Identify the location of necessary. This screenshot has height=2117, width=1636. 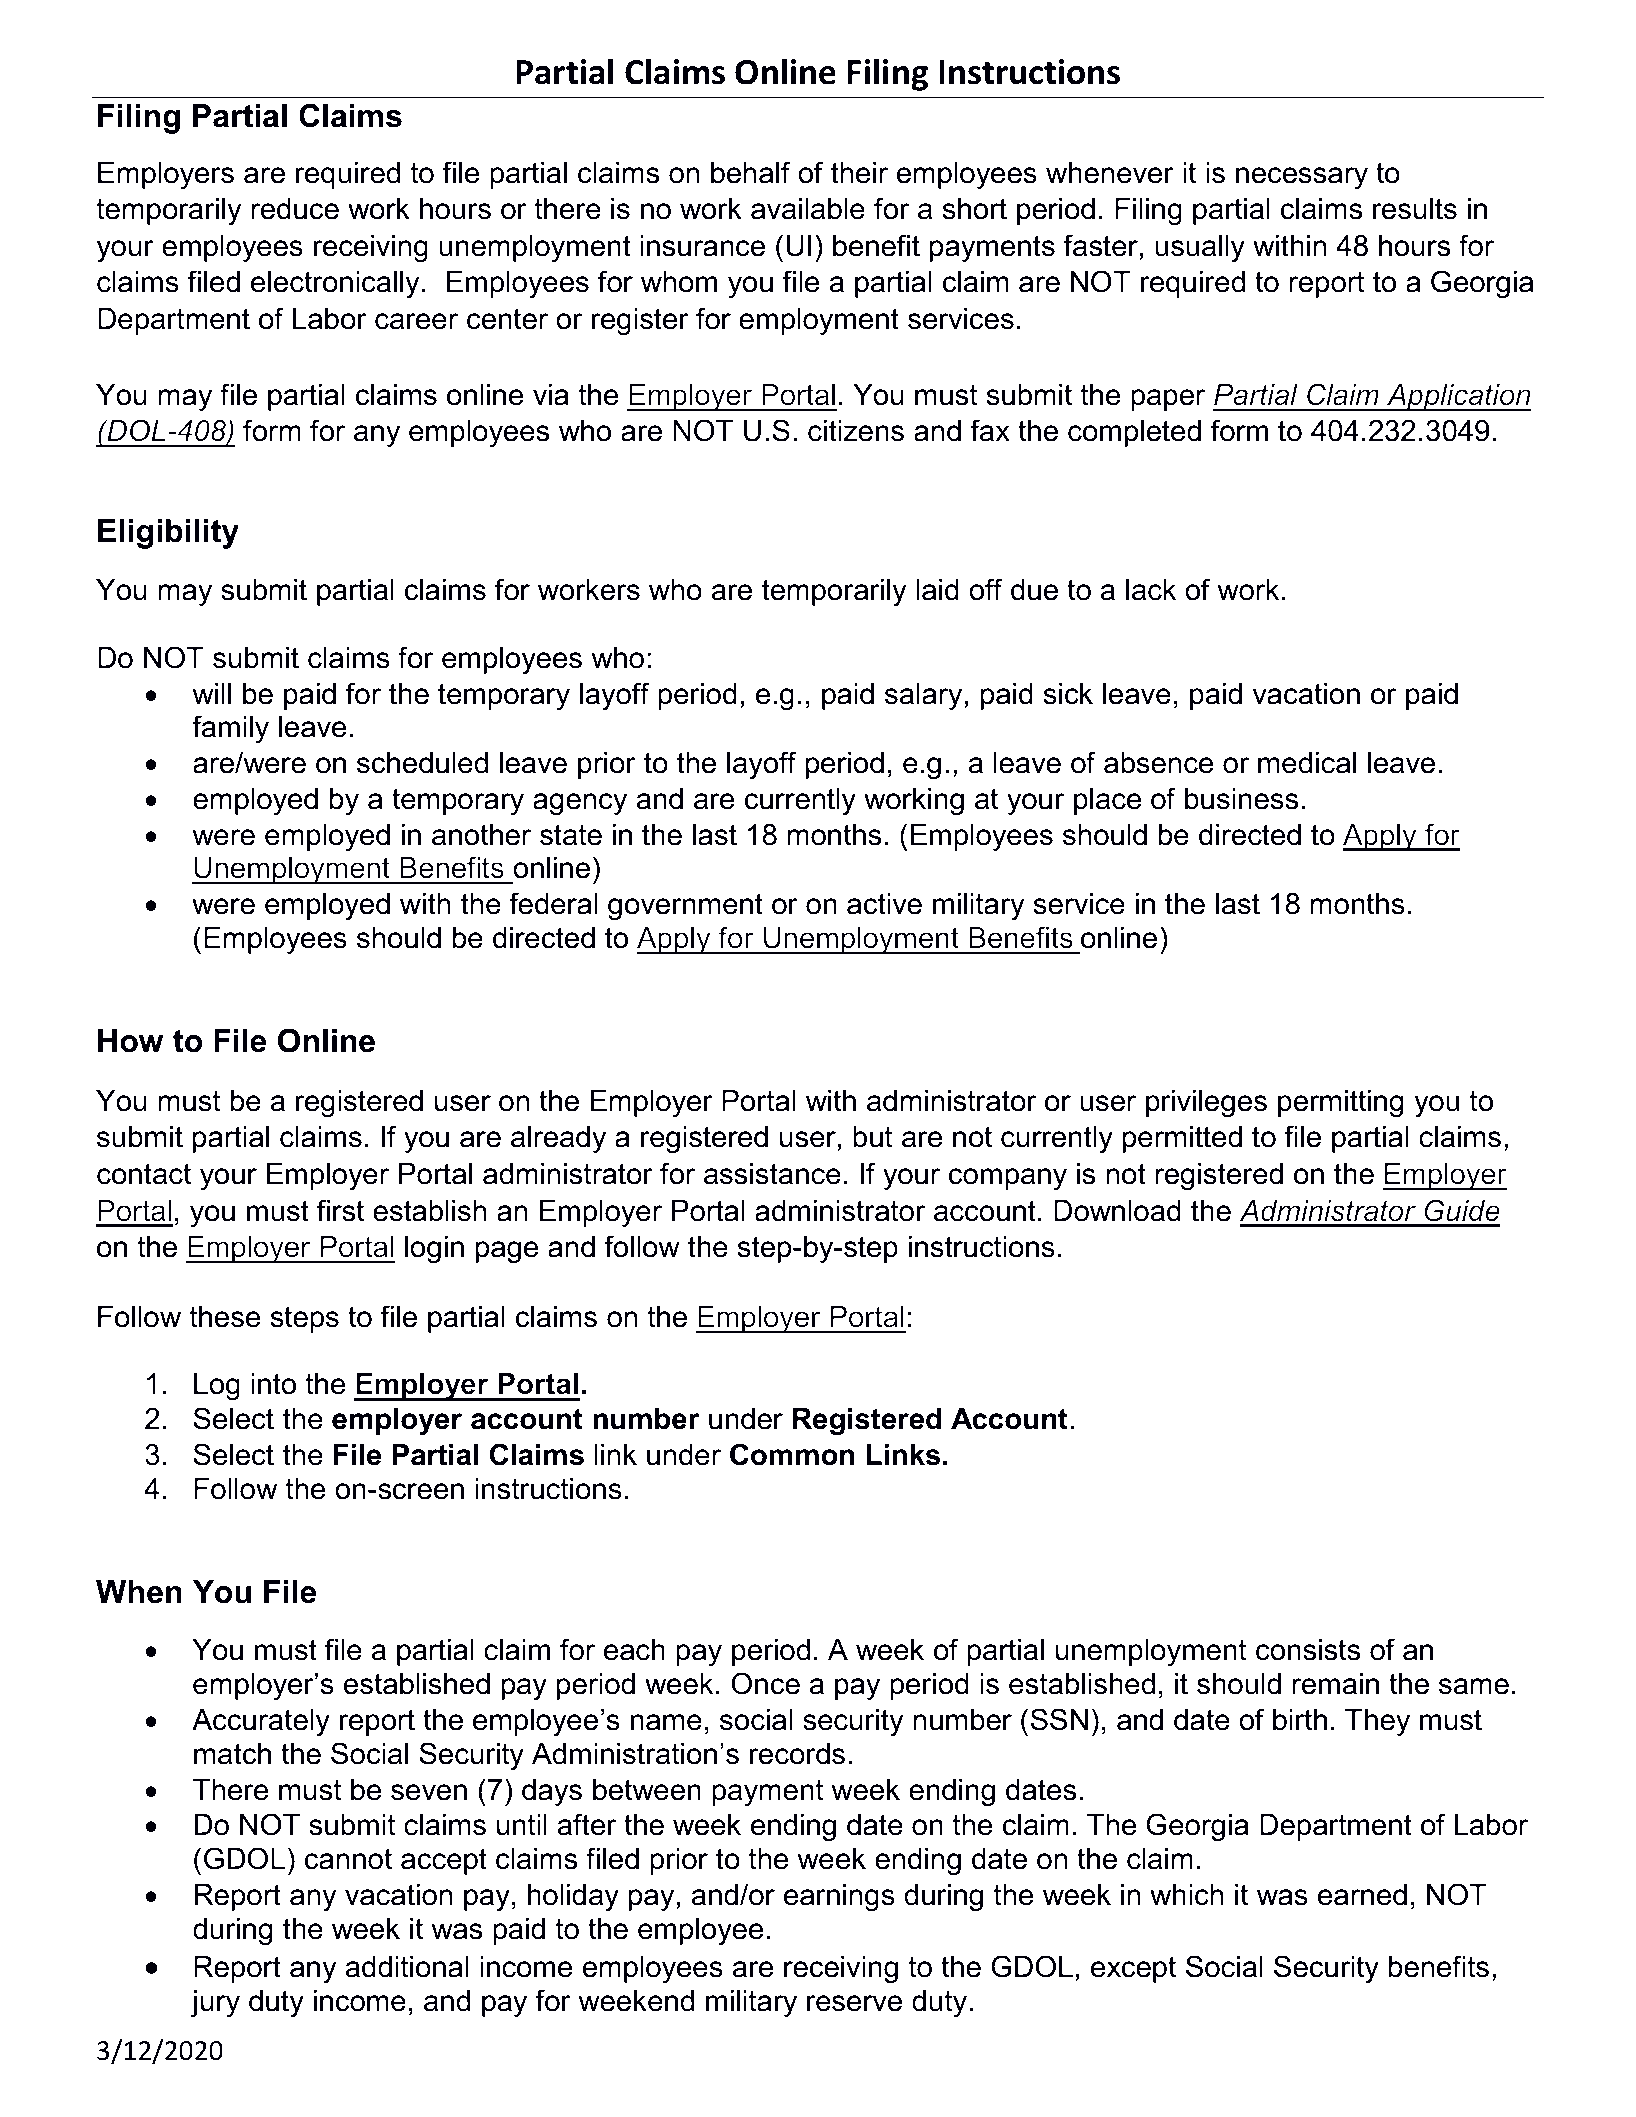
(1302, 178).
